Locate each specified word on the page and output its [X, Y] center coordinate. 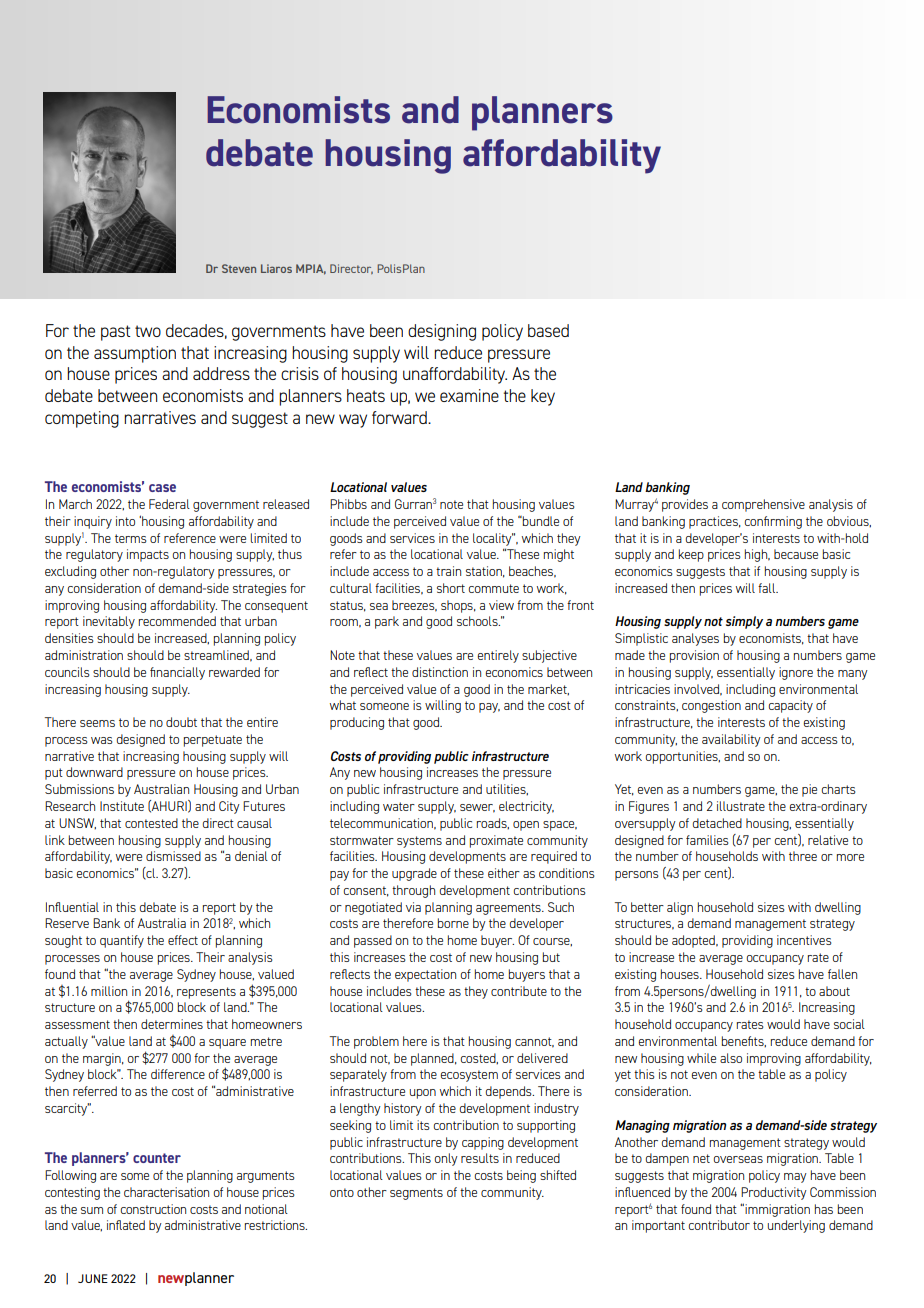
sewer [477, 808]
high [757, 555]
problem [376, 1042]
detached [717, 823]
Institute [122, 806]
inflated [126, 1225]
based [548, 330]
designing [442, 332]
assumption [135, 354]
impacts [148, 555]
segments [416, 1194]
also [731, 1058]
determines [172, 1024]
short [451, 588]
